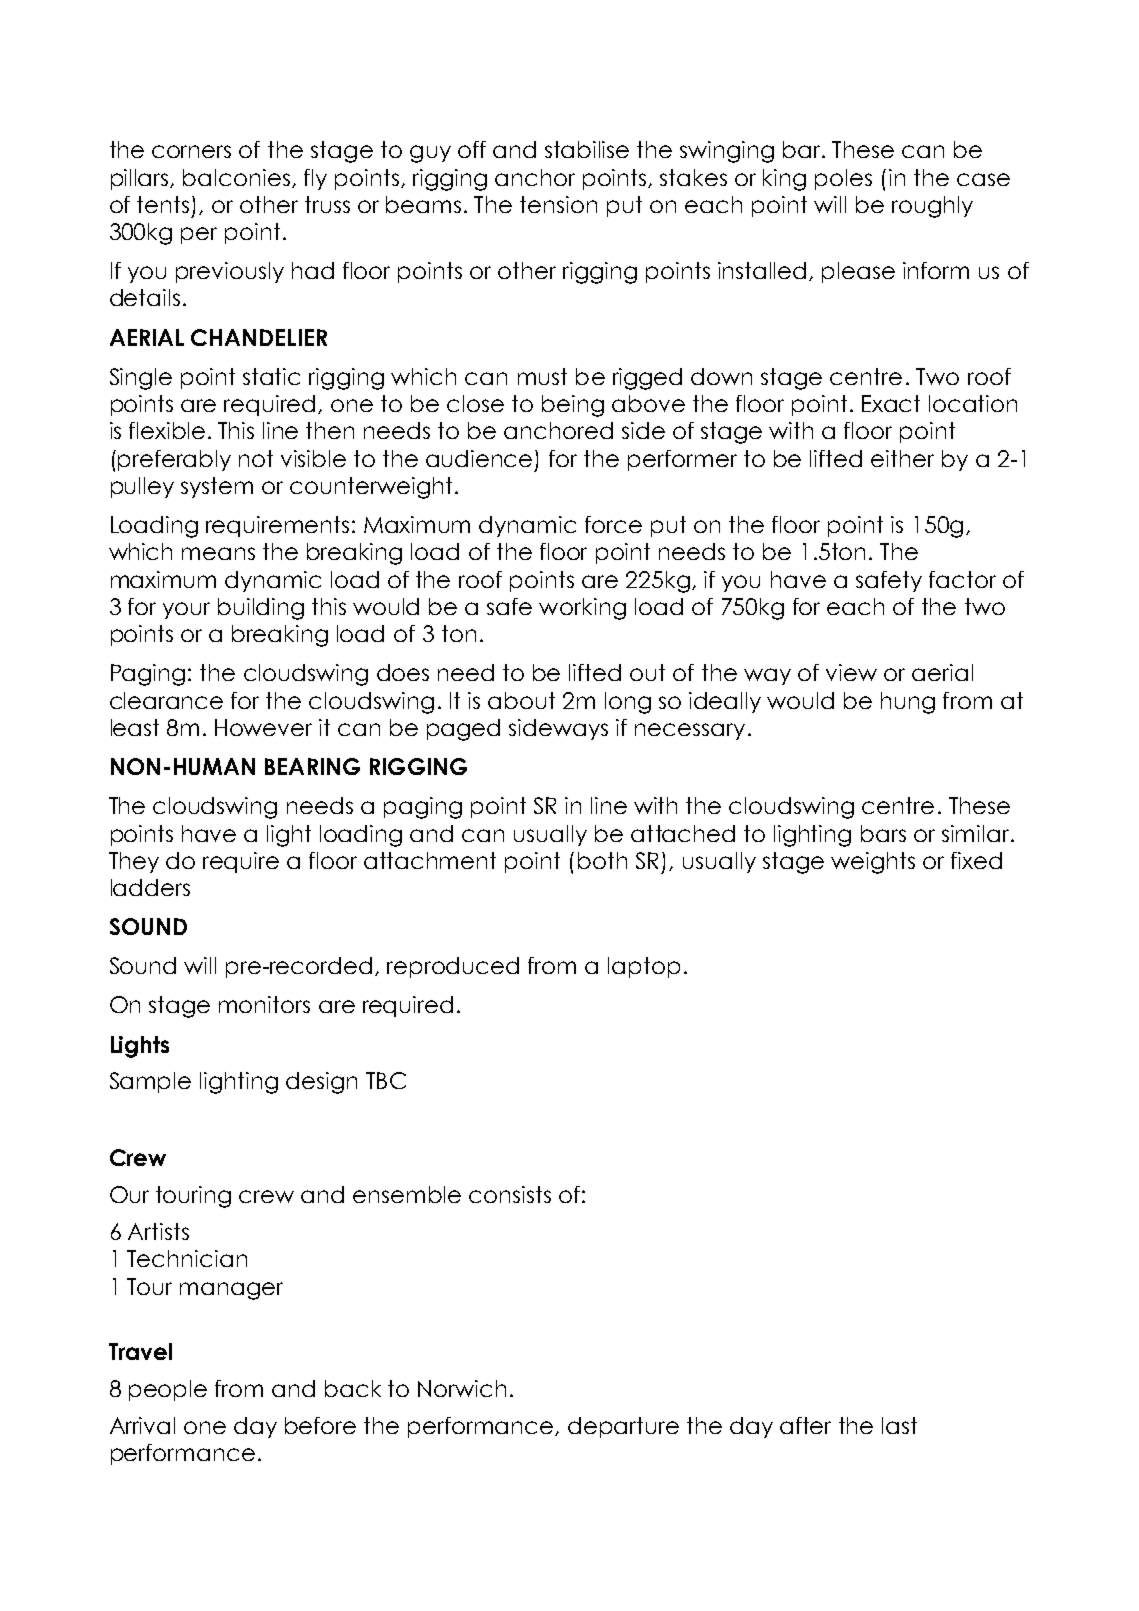 Image resolution: width=1139 pixels, height=1611 pixels. What do you see at coordinates (166, 700) in the screenshot?
I see `clearance` at bounding box center [166, 700].
